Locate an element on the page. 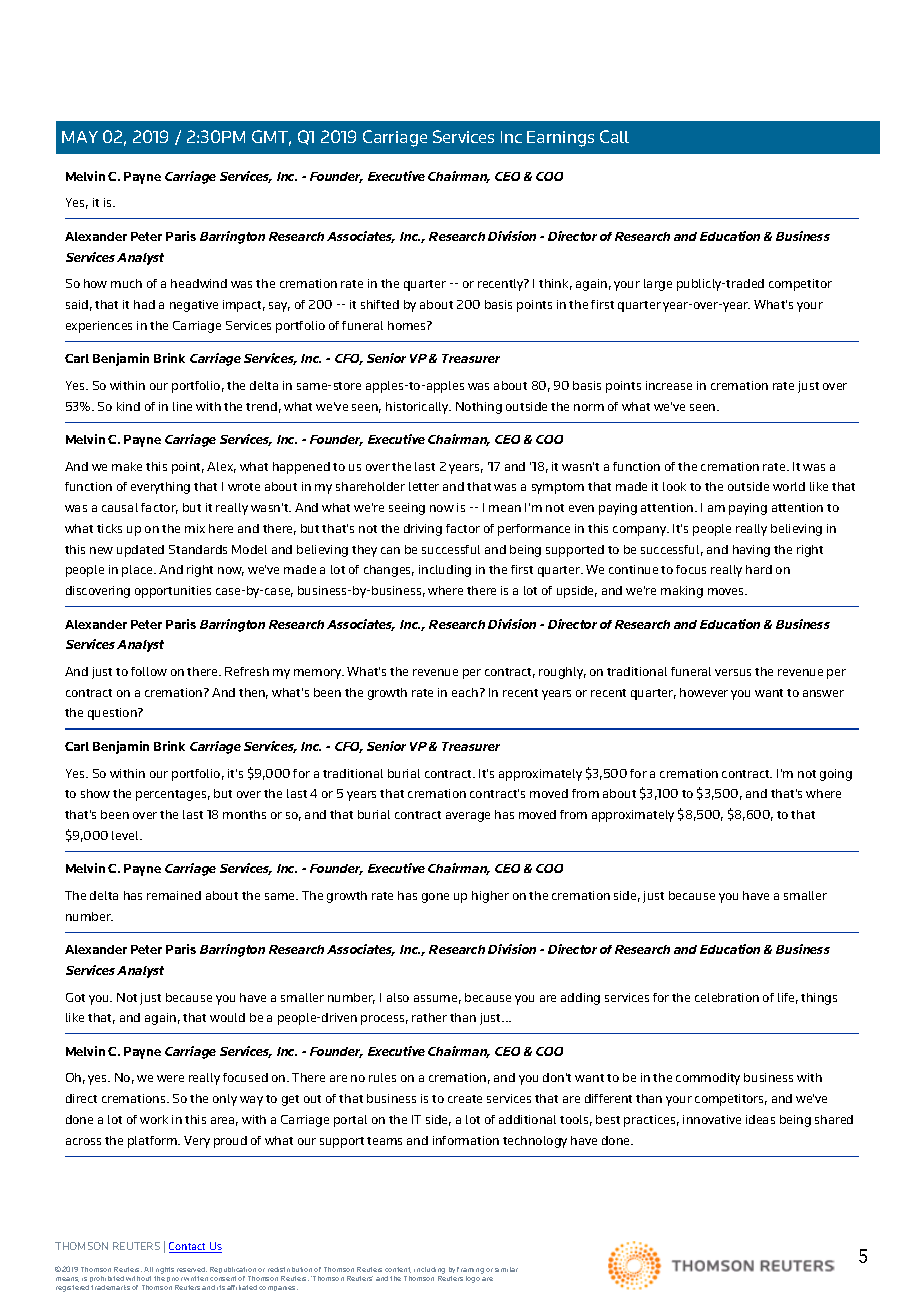  remained is located at coordinates (174, 895).
